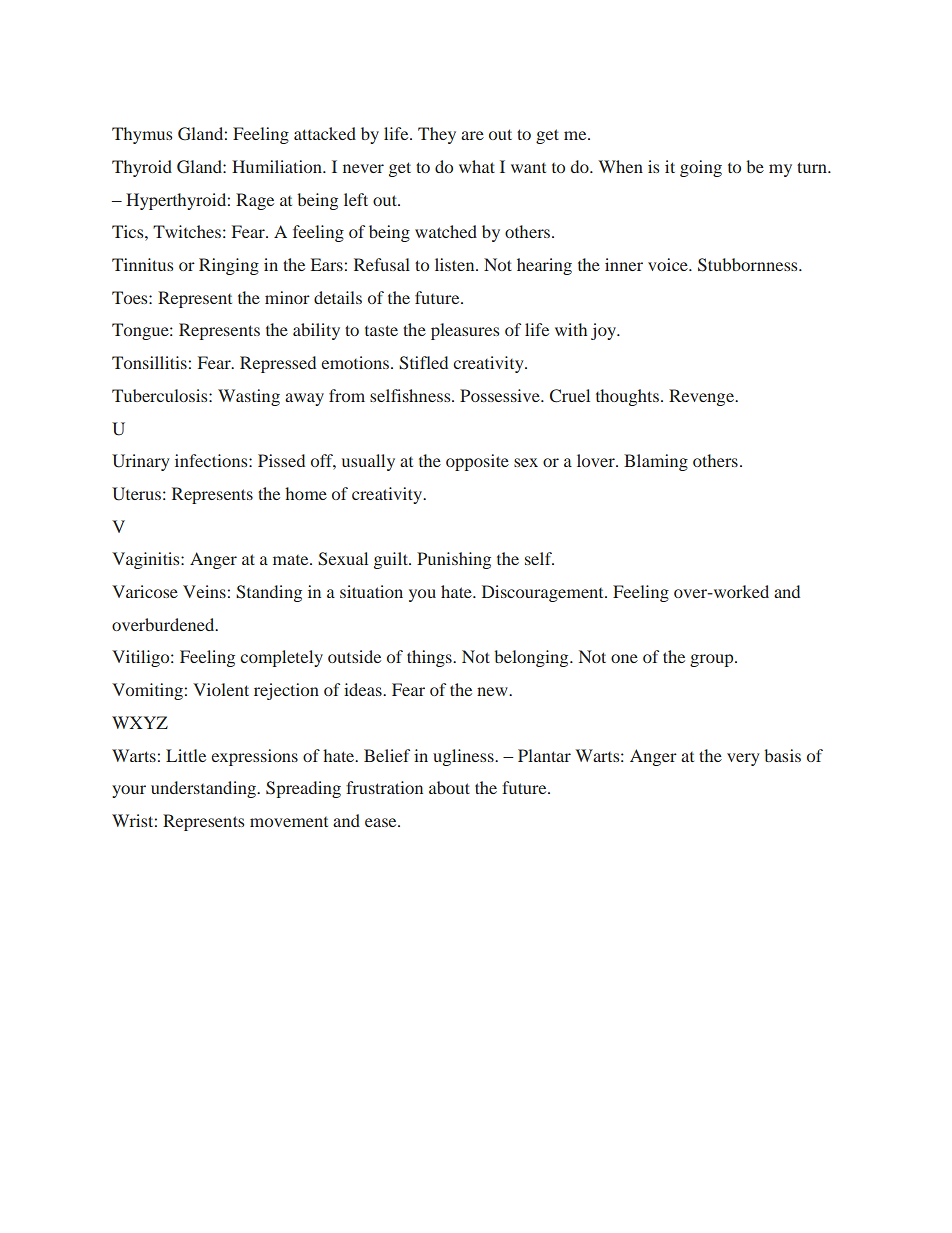 The height and width of the document is (1233, 952). I want to click on Blaming, so click(656, 462).
